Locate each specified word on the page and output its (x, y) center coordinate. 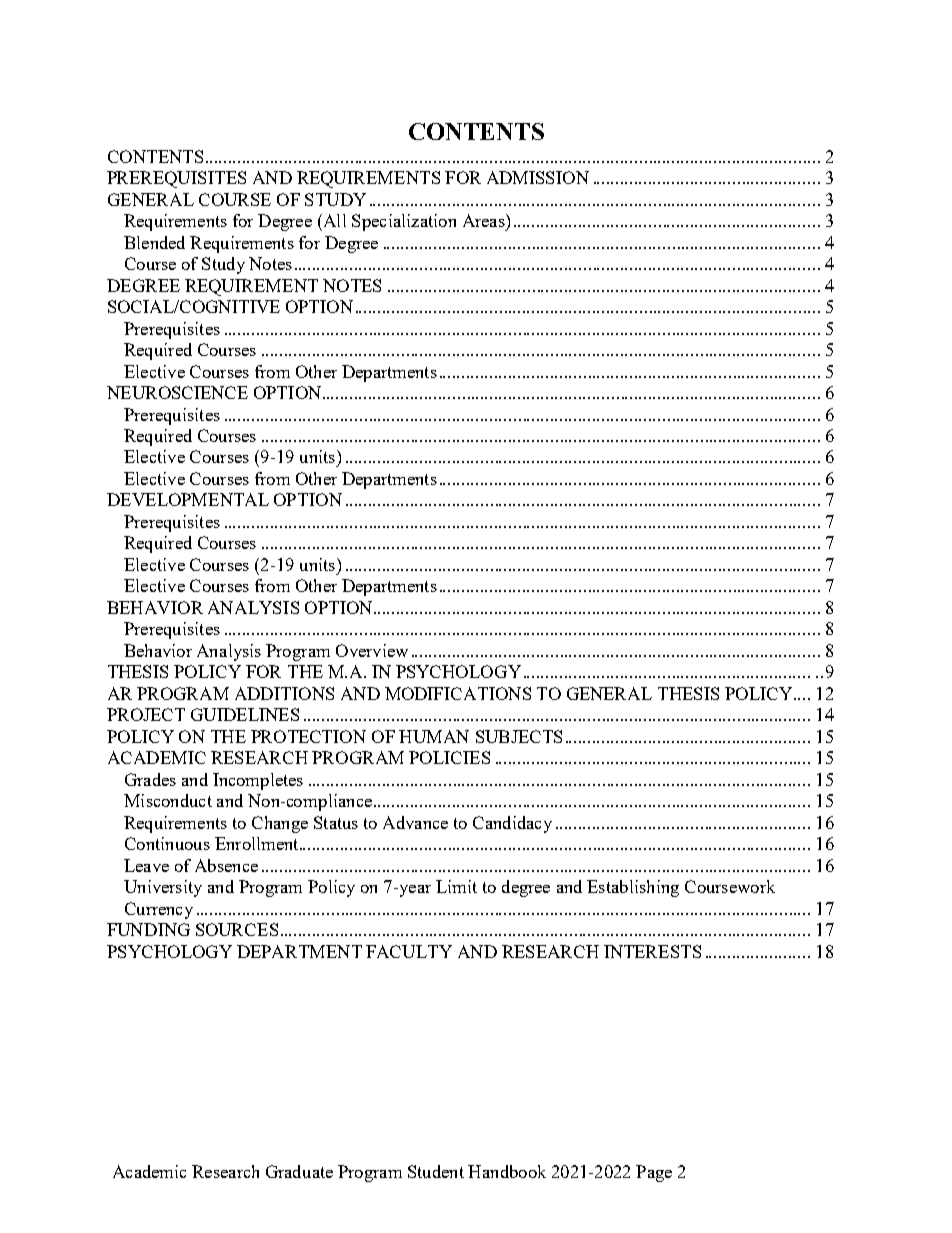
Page (654, 1173)
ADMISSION (538, 177)
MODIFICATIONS (458, 693)
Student (436, 1171)
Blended (154, 242)
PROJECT (146, 714)
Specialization (404, 222)
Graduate (299, 1171)
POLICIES (449, 757)
